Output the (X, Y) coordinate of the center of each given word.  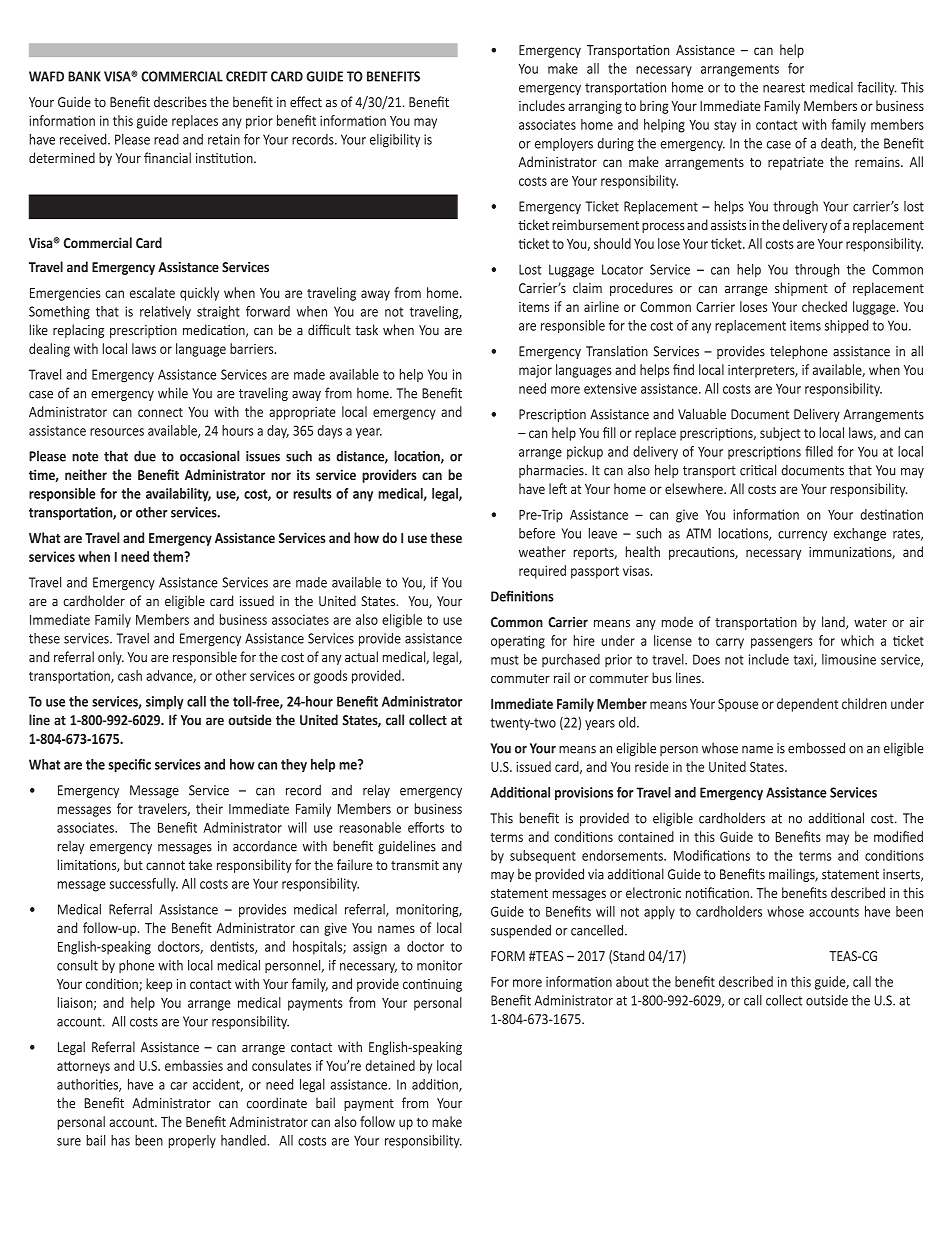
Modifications (712, 855)
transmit (415, 865)
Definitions (522, 596)
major (535, 371)
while (173, 393)
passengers (782, 643)
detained (390, 1065)
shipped (846, 326)
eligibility (395, 141)
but (133, 864)
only (111, 658)
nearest (784, 88)
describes (180, 102)
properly (192, 1142)
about (632, 981)
